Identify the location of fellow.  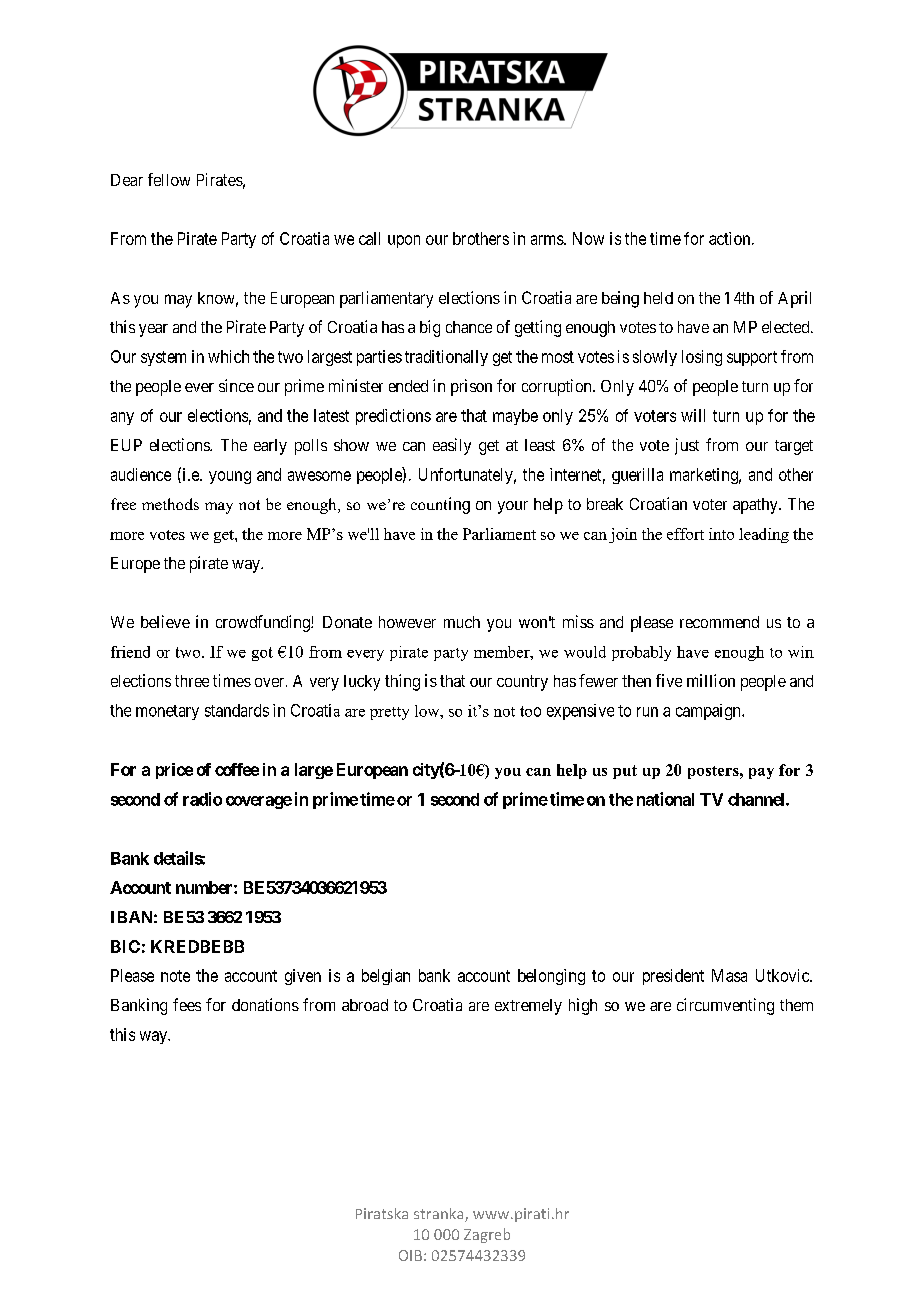
(169, 179).
